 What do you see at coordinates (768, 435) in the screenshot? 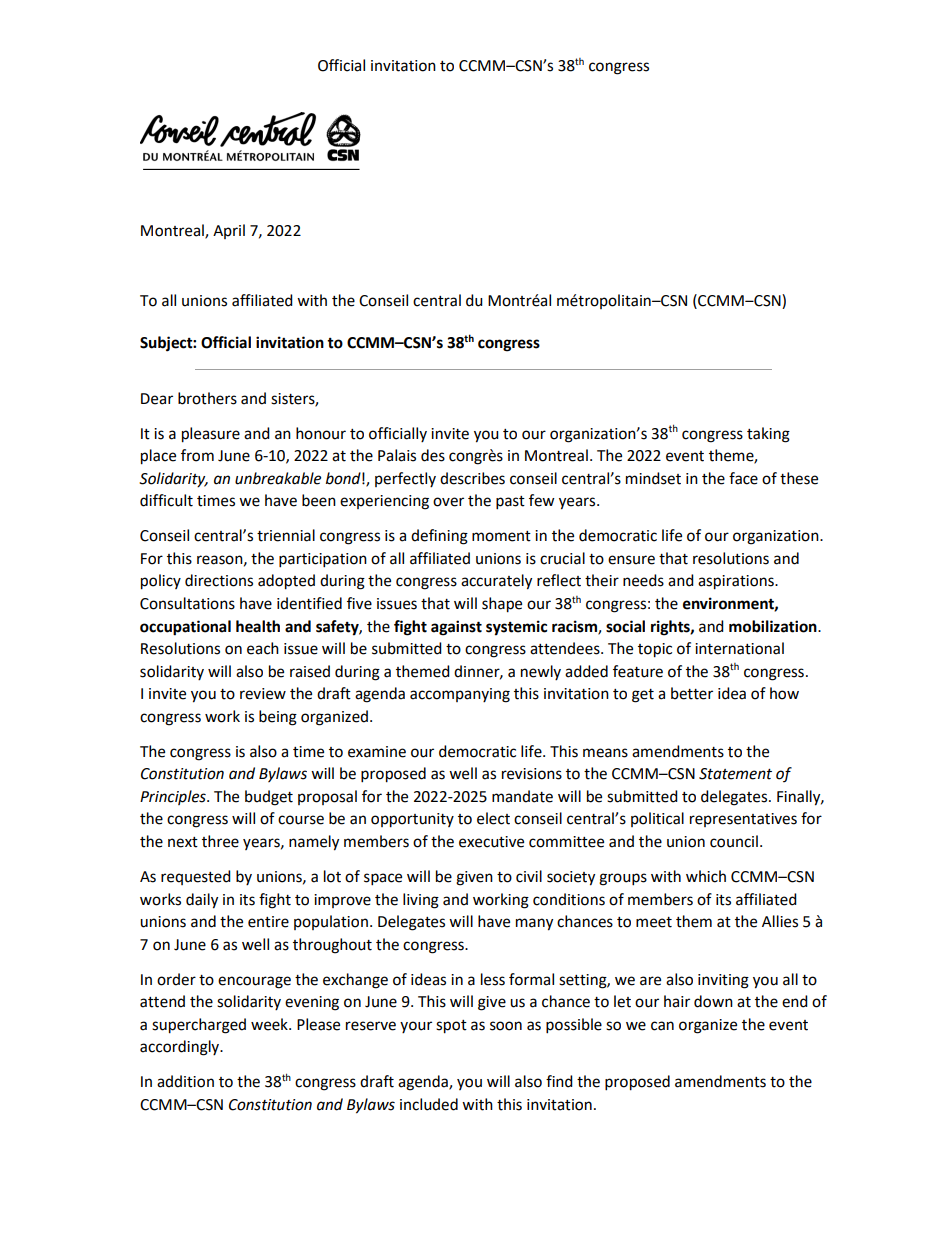
I see `taking` at bounding box center [768, 435].
